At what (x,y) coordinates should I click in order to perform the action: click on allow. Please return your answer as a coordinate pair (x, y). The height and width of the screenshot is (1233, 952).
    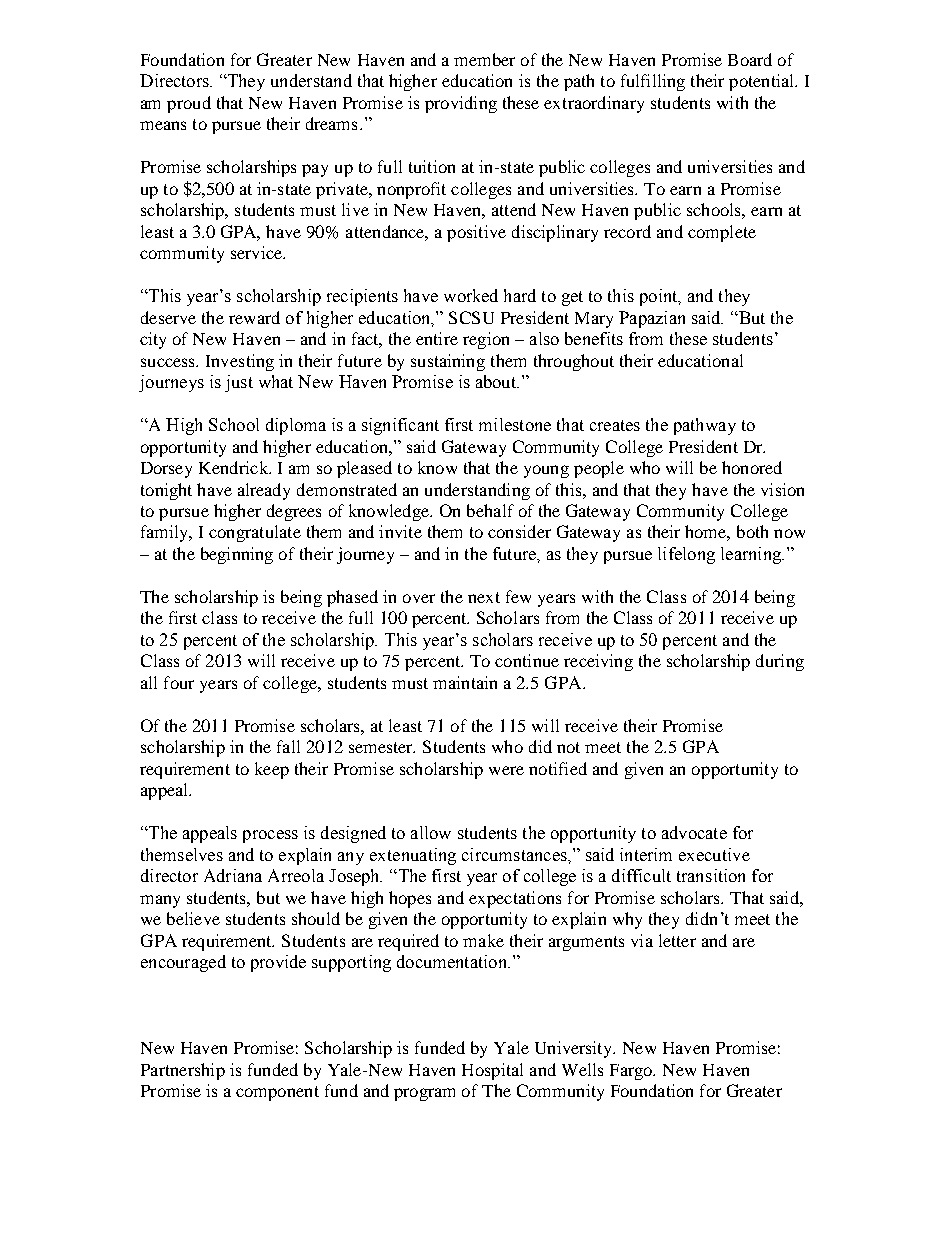
    Looking at the image, I should click on (431, 832).
